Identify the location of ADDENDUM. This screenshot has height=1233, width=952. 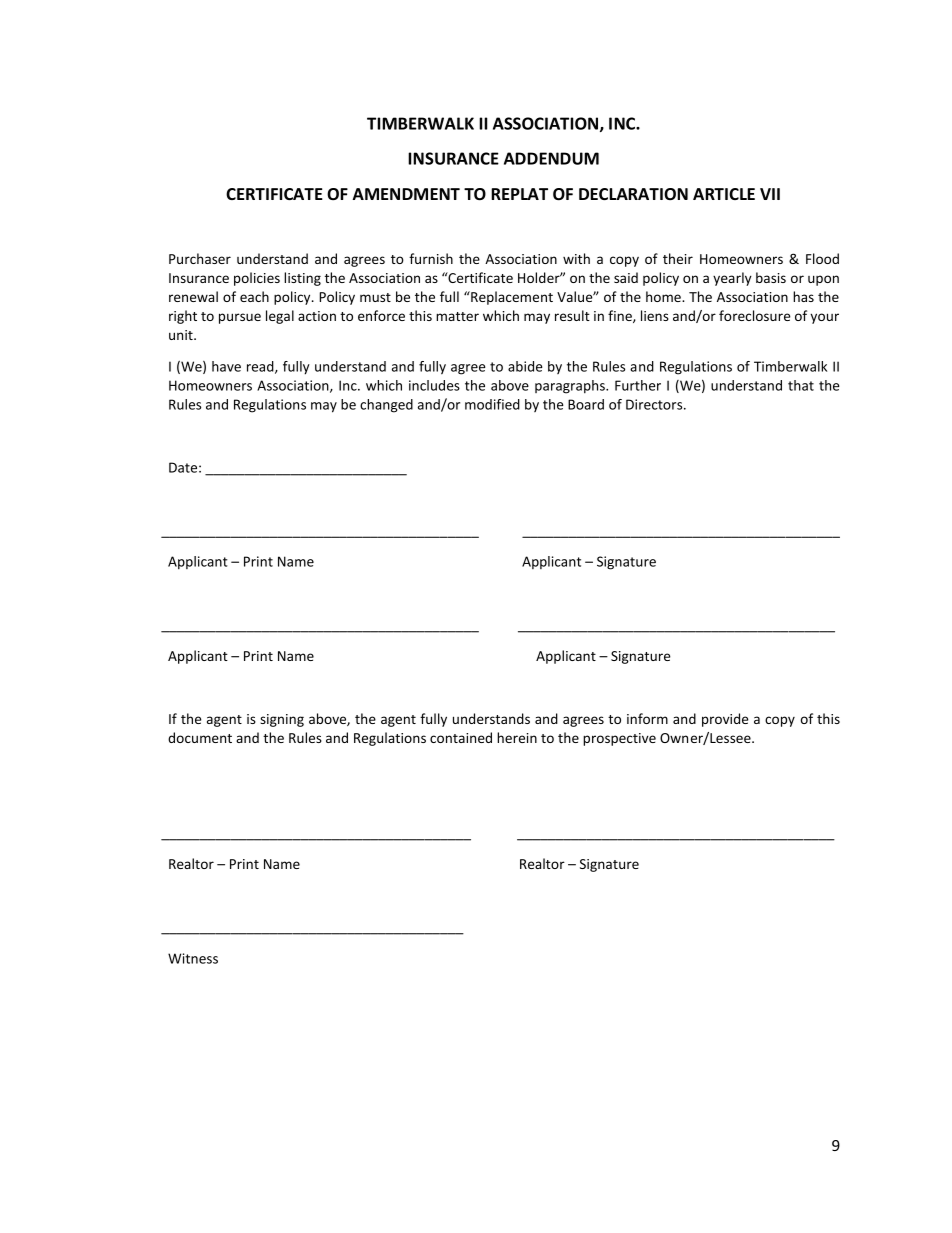
(551, 158).
